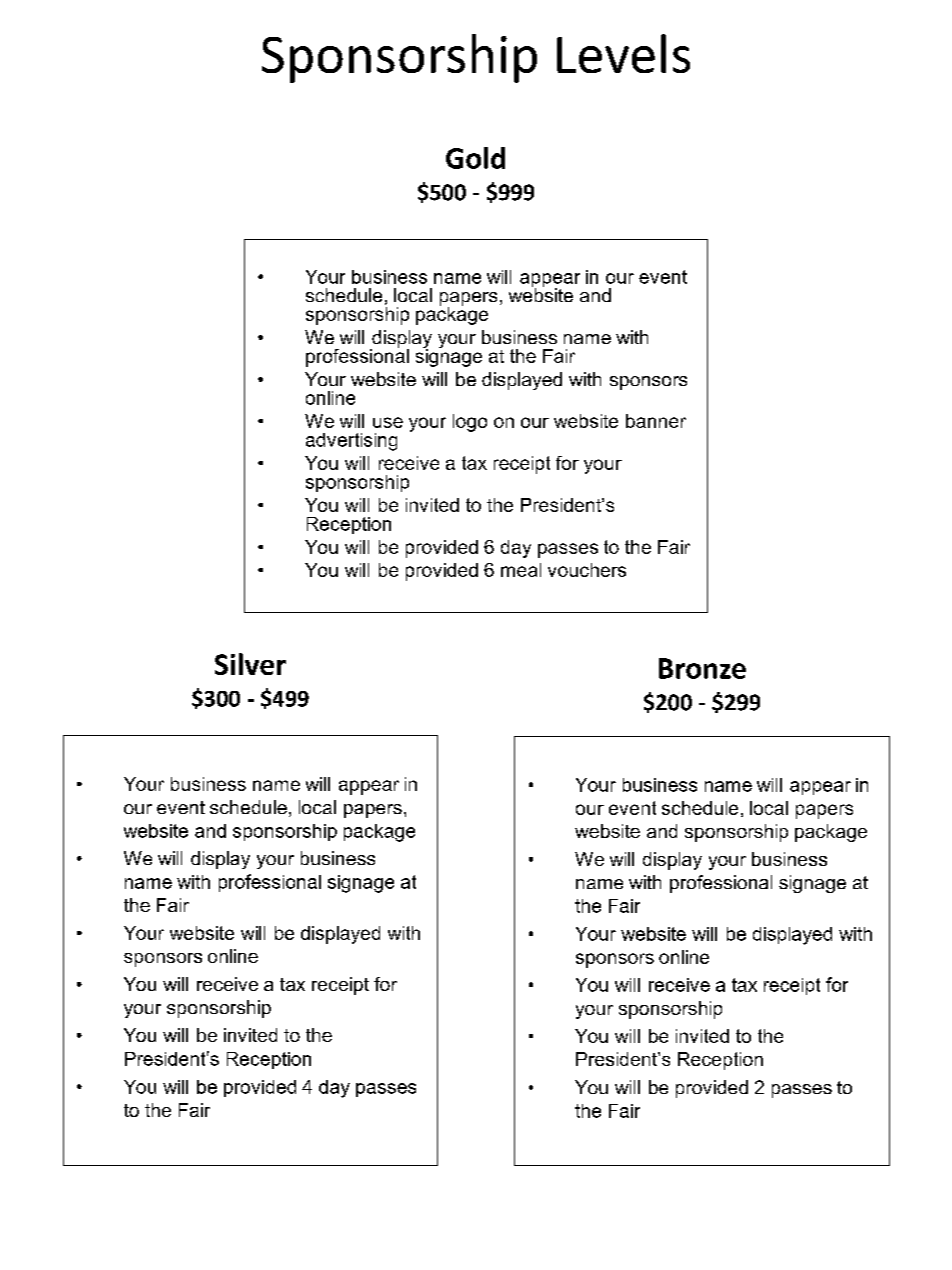 Image resolution: width=952 pixels, height=1270 pixels. What do you see at coordinates (702, 668) in the screenshot?
I see `Bronze` at bounding box center [702, 668].
